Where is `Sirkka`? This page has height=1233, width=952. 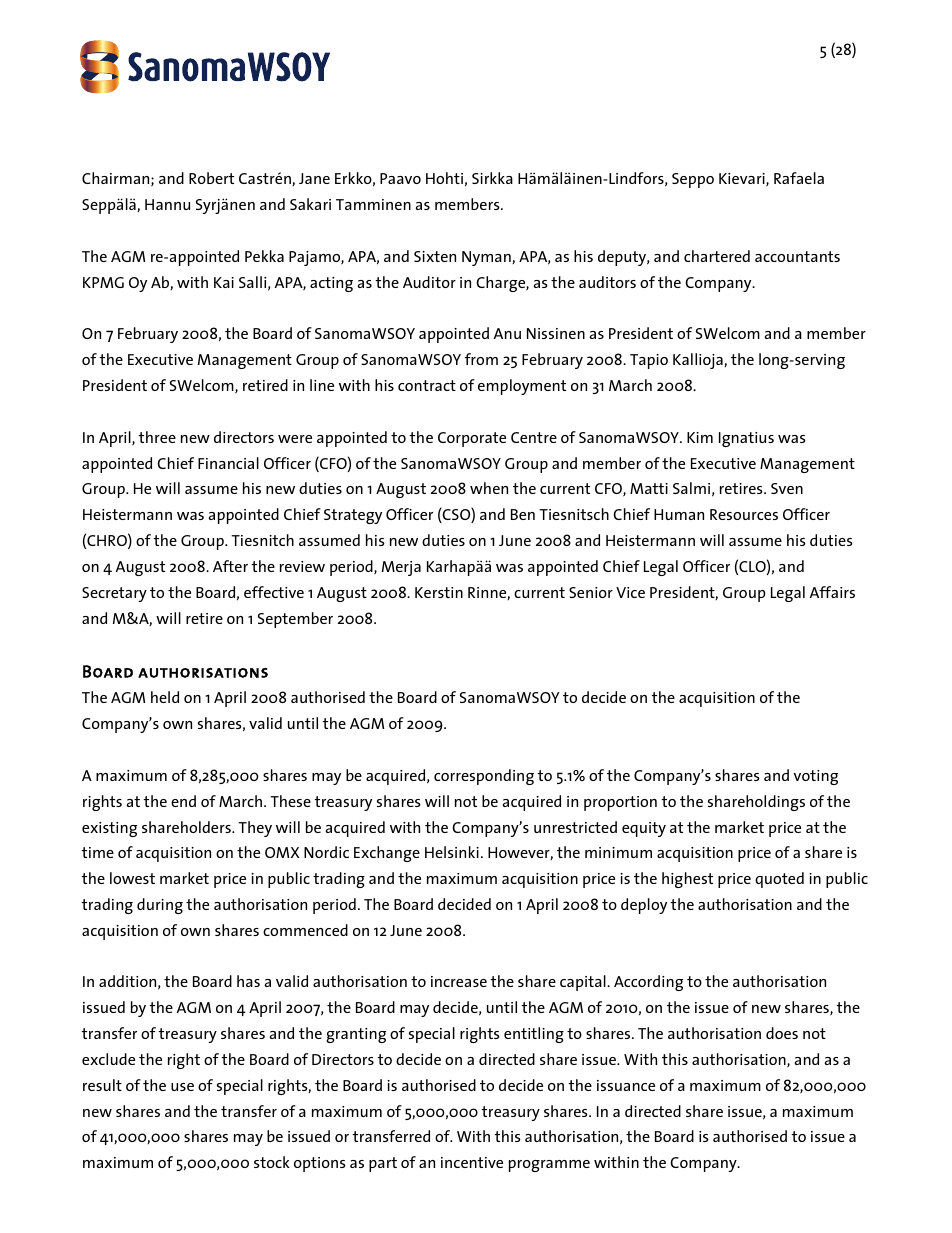
Sirkka is located at coordinates (492, 178).
